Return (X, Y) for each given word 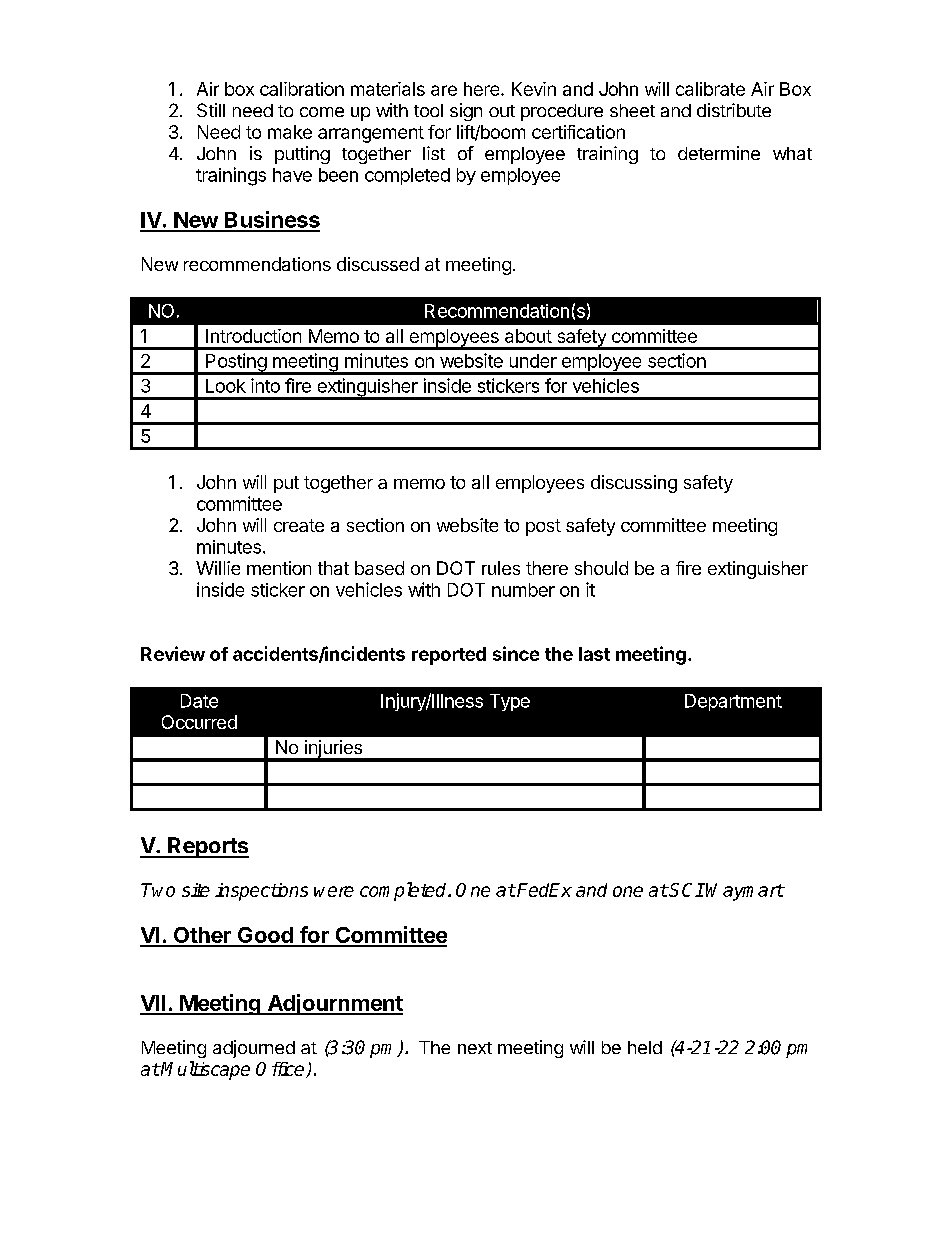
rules (501, 568)
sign (466, 112)
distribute (734, 110)
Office (281, 1070)
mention (279, 568)
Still (211, 110)
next (475, 1048)
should (601, 568)
